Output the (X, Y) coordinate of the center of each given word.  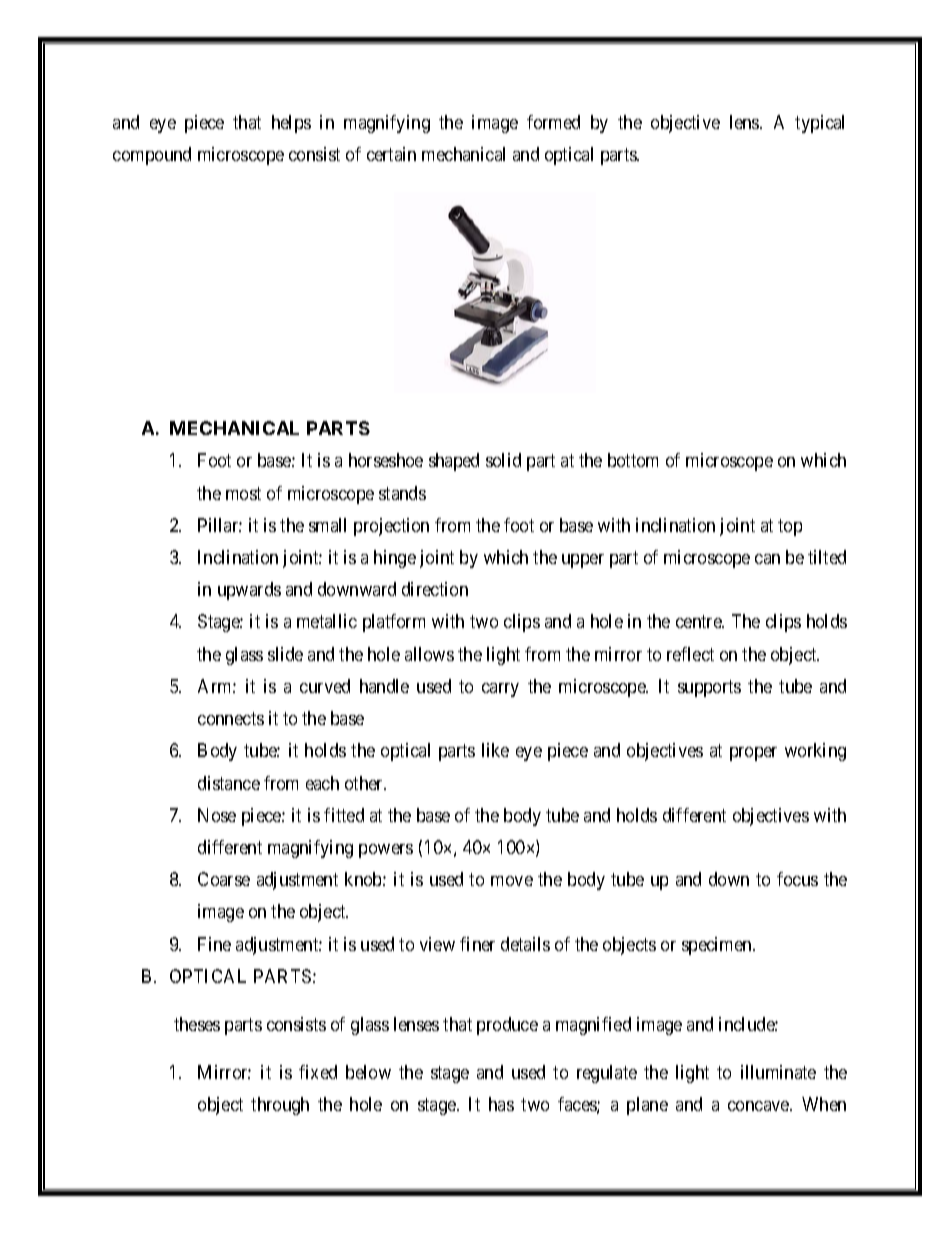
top (790, 527)
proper (753, 754)
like (495, 750)
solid (503, 460)
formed (553, 122)
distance (229, 783)
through (280, 1106)
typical (819, 124)
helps (291, 124)
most (243, 493)
